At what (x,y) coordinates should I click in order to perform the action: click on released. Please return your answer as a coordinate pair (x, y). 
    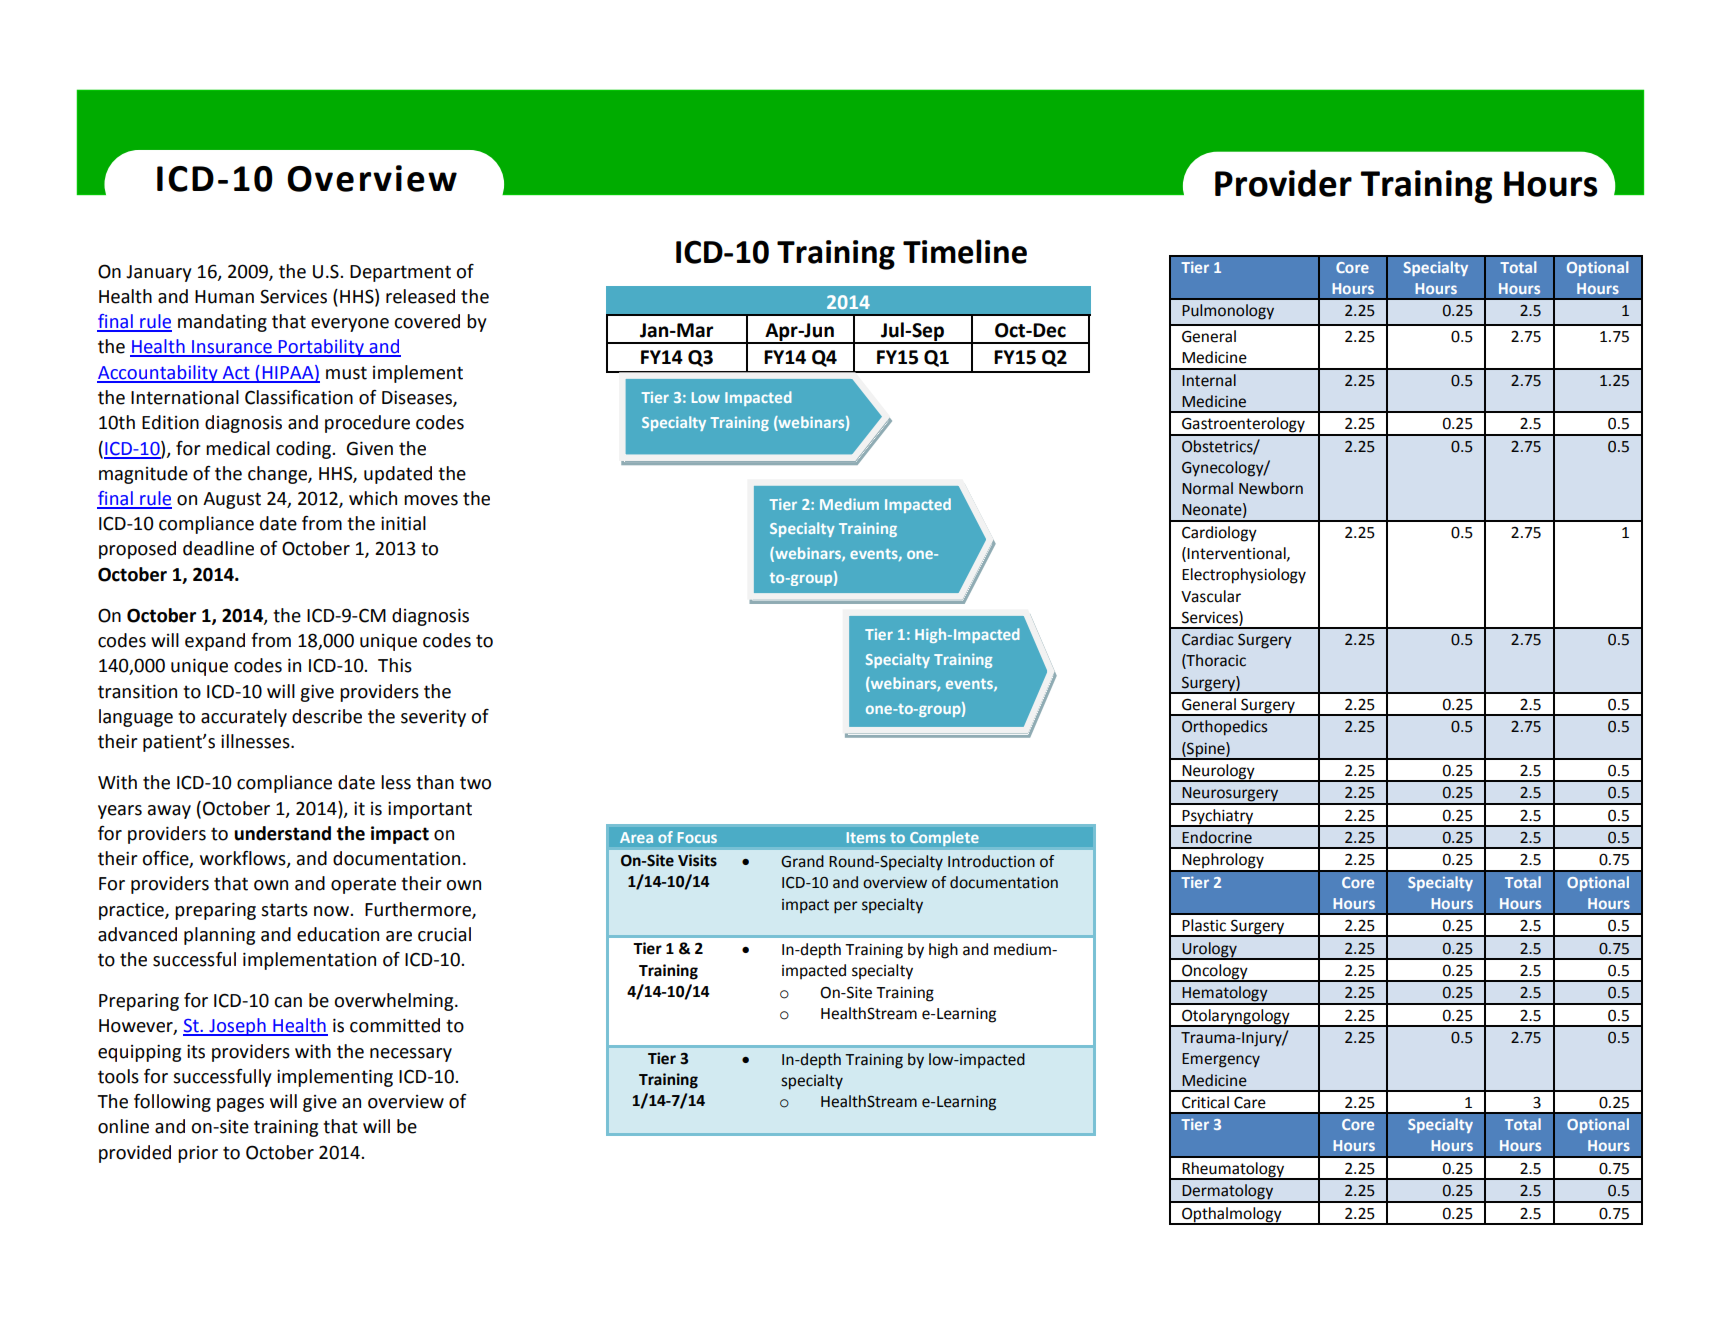
    Looking at the image, I should click on (420, 296).
